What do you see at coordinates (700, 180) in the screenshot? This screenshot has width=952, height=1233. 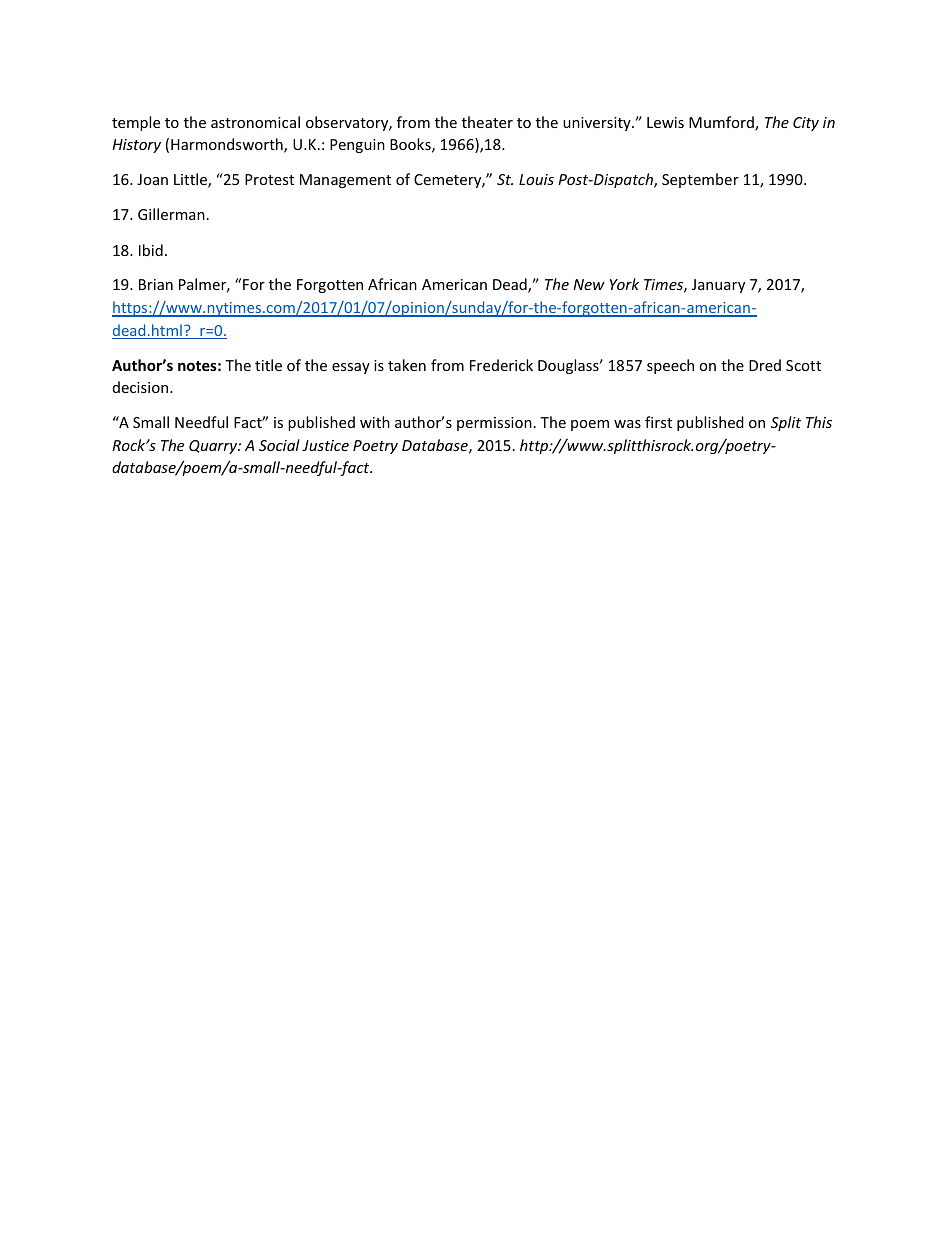 I see `September` at bounding box center [700, 180].
